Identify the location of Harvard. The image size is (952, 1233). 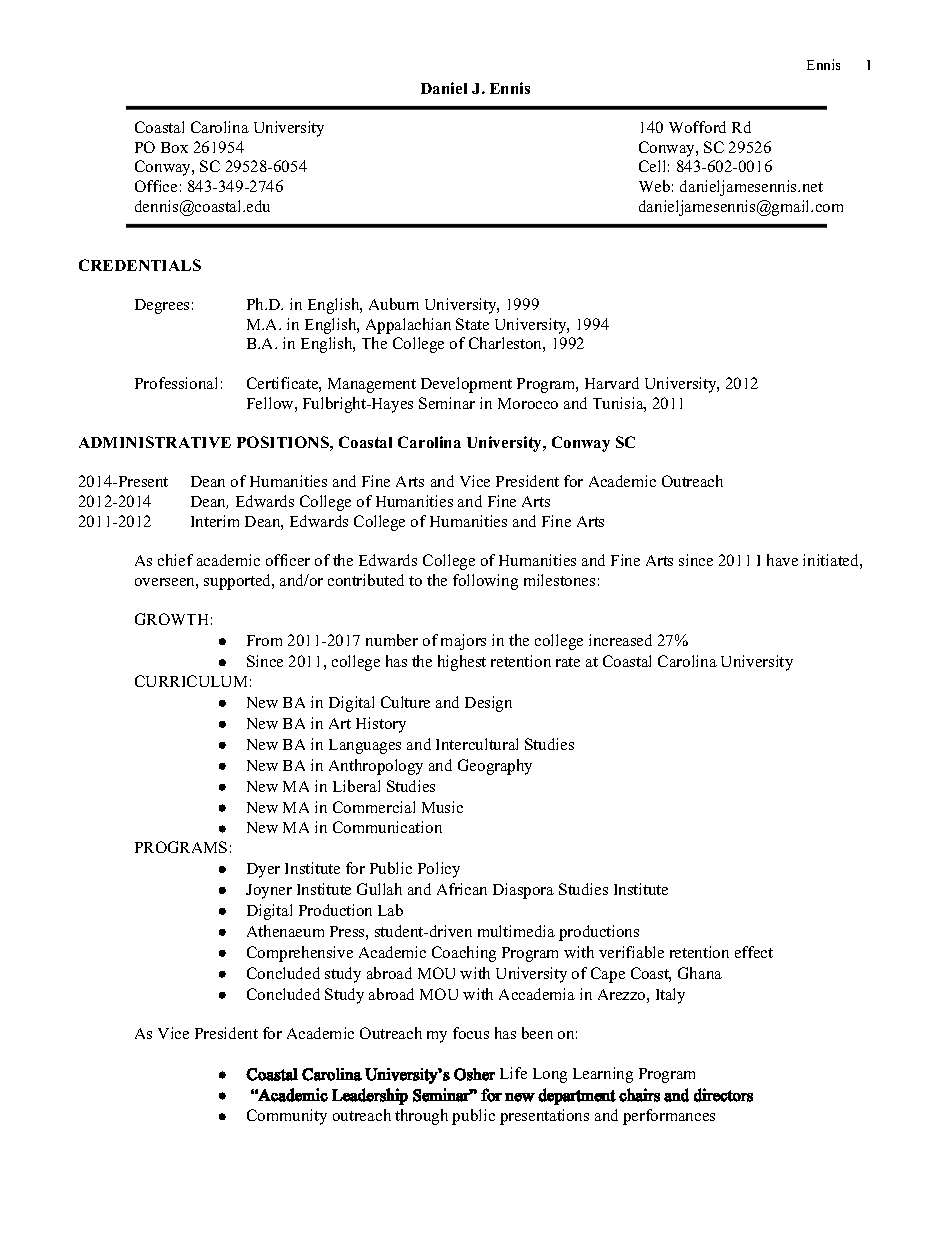
(612, 383).
